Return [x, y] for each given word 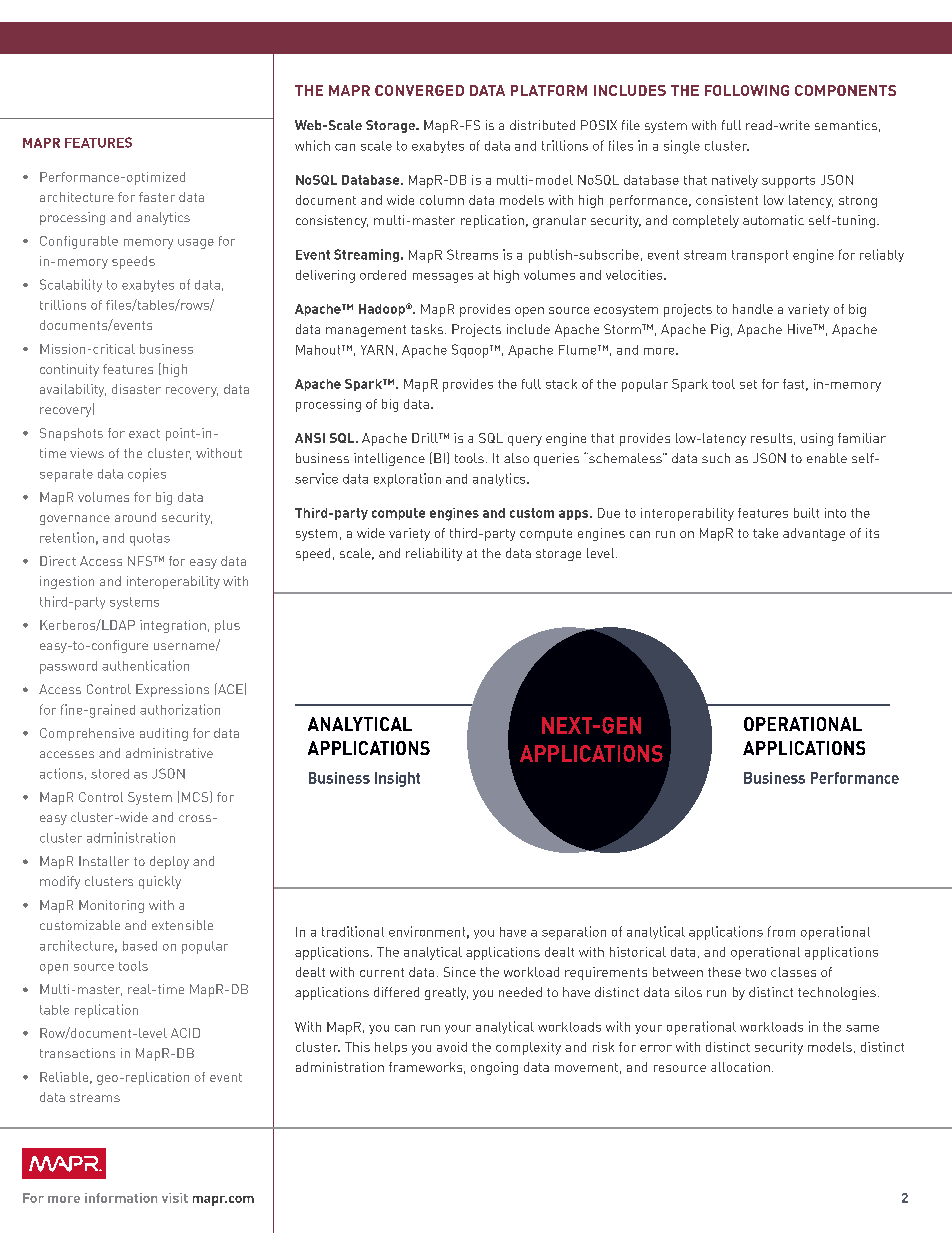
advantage [814, 534]
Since [460, 972]
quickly [160, 882]
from [781, 931]
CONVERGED [419, 90]
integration [173, 626]
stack [561, 384]
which [312, 145]
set [748, 384]
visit [175, 1198]
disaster [136, 389]
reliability [434, 554]
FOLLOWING [747, 90]
